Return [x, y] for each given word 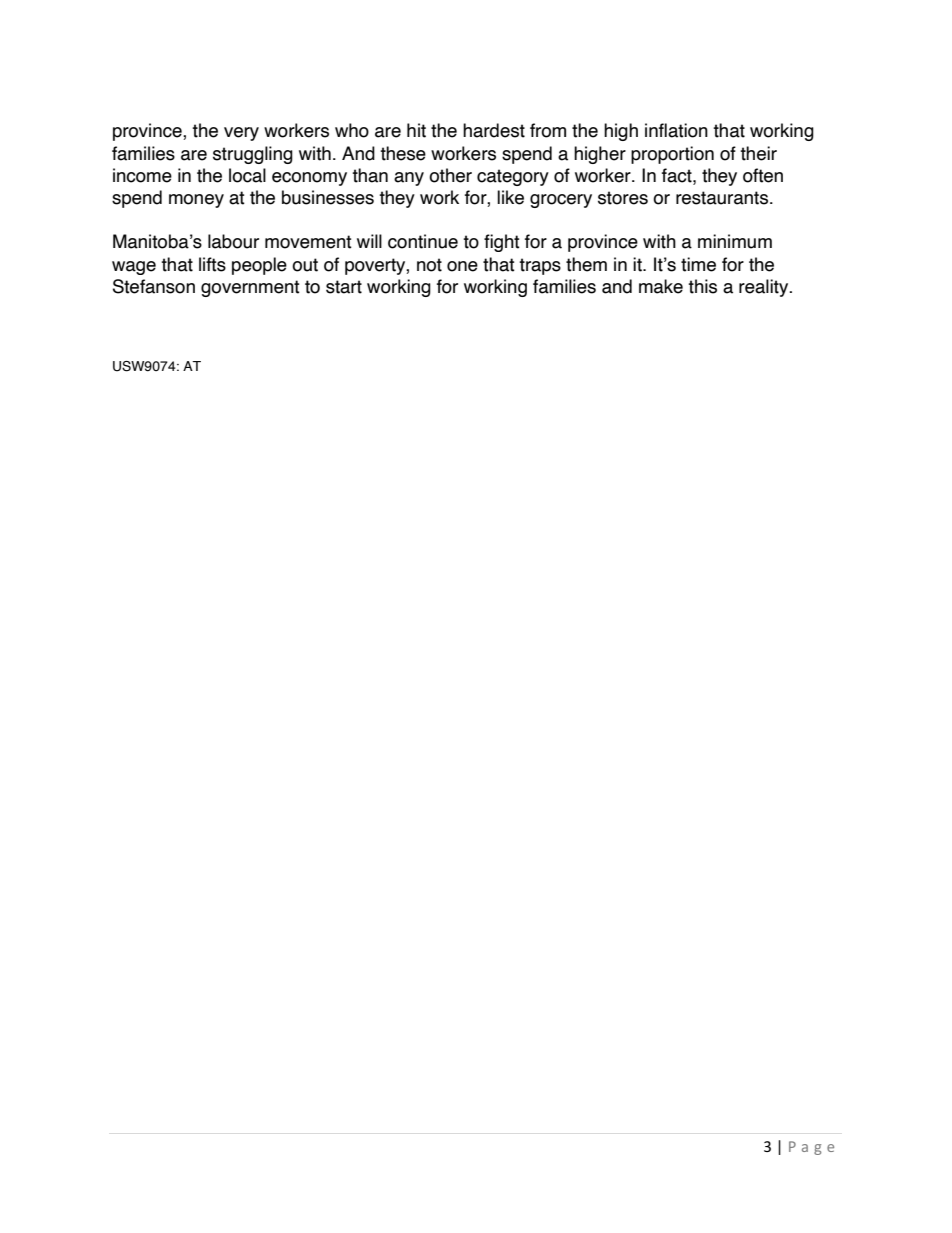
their [758, 153]
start [344, 287]
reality [765, 288]
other [450, 175]
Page [811, 1148]
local [247, 175]
